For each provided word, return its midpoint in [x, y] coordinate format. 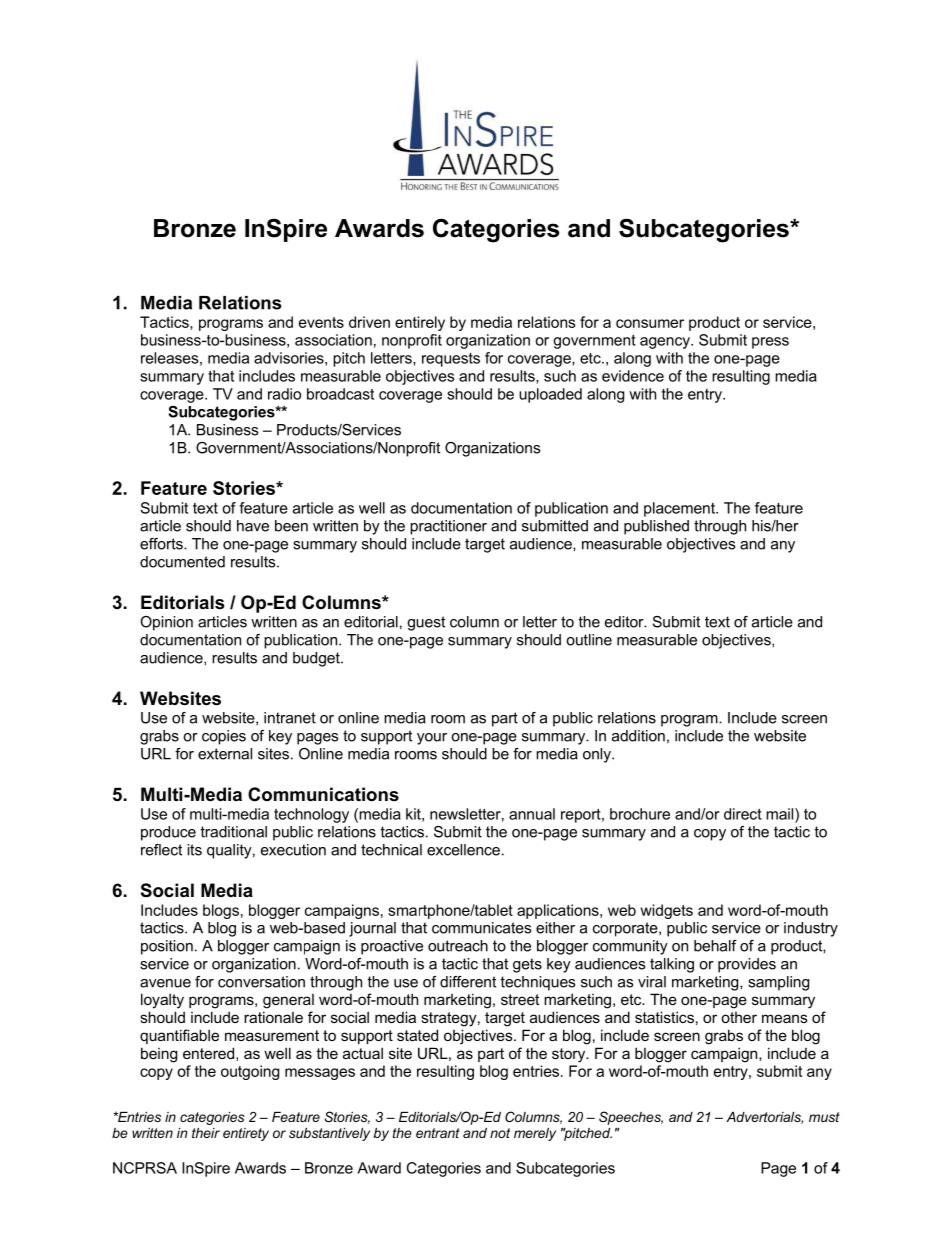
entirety [246, 1134]
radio [284, 394]
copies [224, 737]
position [167, 947]
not [500, 1133]
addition [638, 736]
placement [680, 509]
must [824, 1117]
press [770, 343]
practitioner [448, 527]
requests [451, 360]
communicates [481, 928]
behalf [715, 946]
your [432, 739]
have [253, 526]
